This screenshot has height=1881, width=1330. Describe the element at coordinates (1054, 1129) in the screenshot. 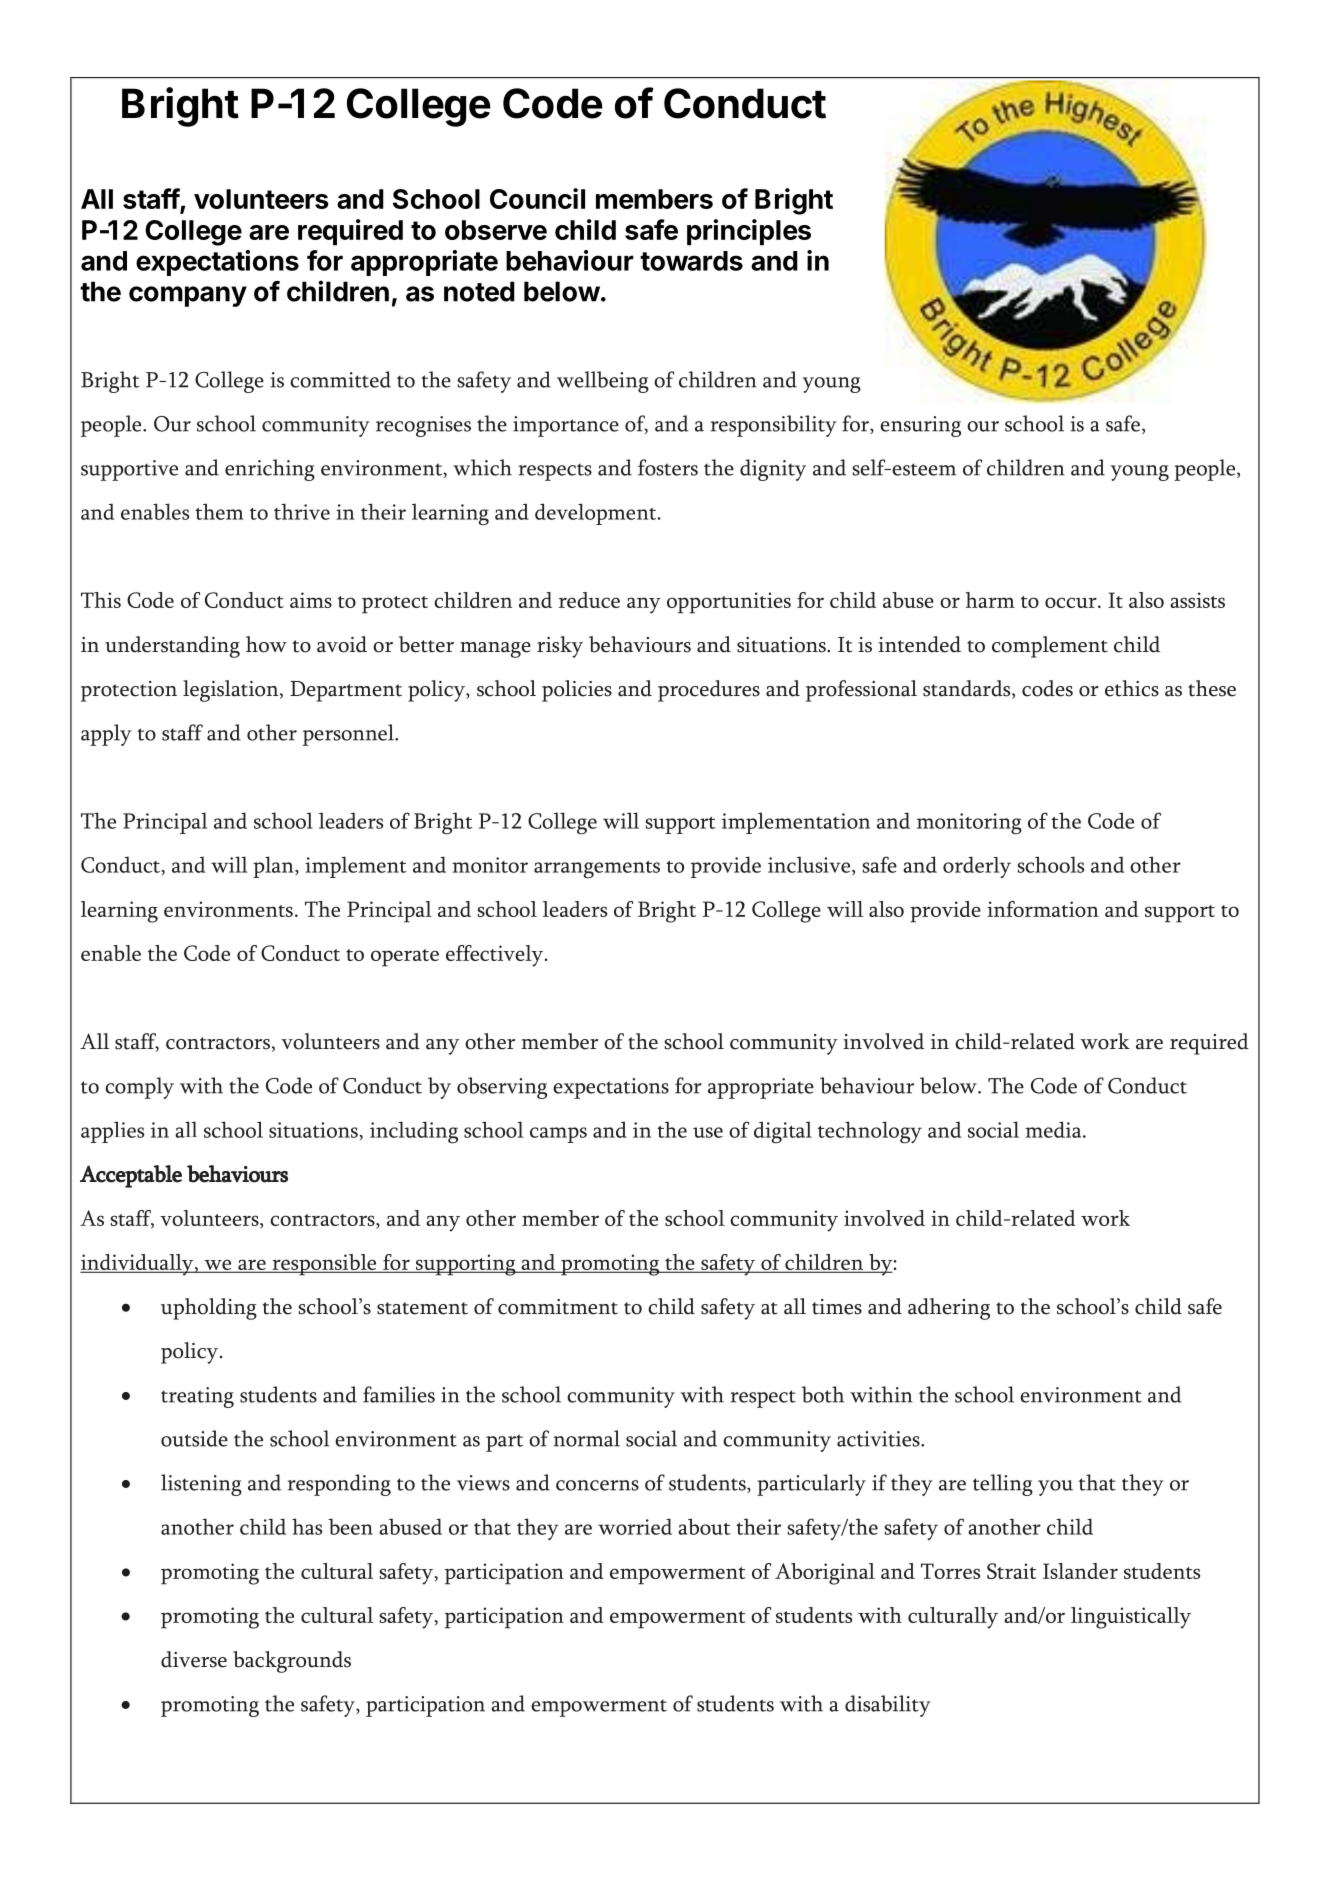

I see `media` at that location.
